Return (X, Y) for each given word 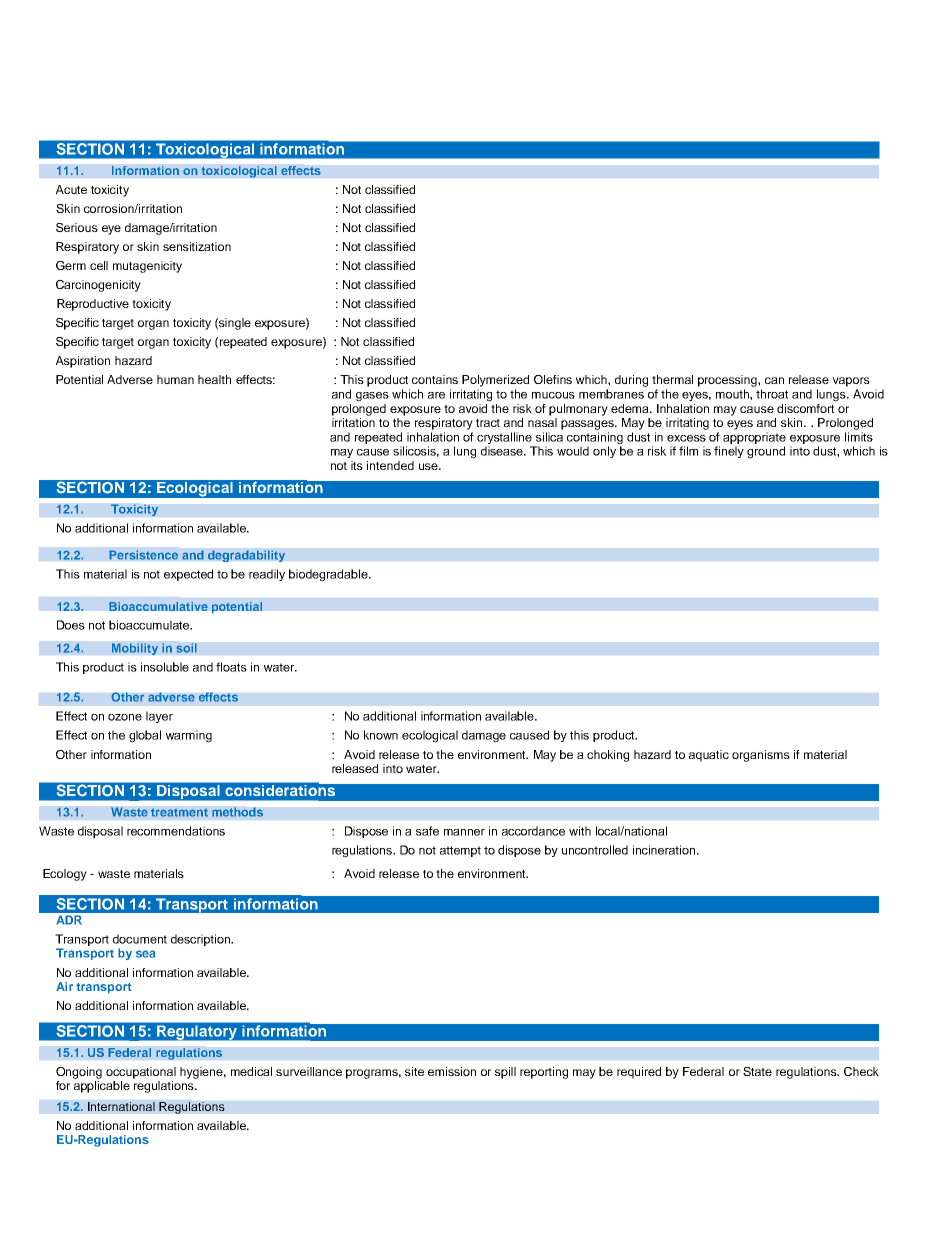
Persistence (143, 555)
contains (435, 379)
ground (766, 452)
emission (452, 1071)
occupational (141, 1073)
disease (503, 451)
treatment (179, 812)
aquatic (709, 756)
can (774, 380)
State (757, 1071)
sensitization (197, 246)
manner (464, 832)
